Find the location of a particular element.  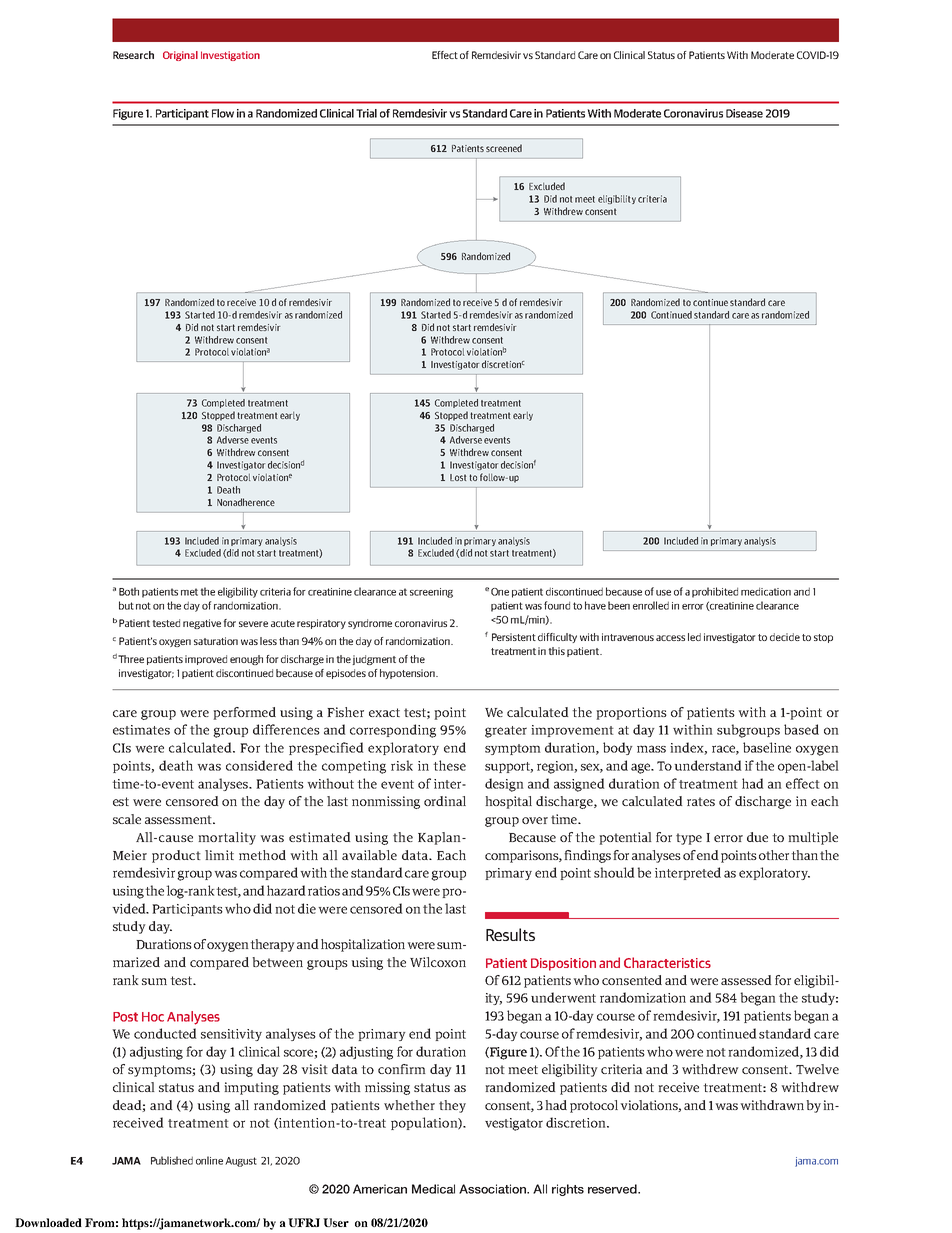

limit is located at coordinates (219, 855).
